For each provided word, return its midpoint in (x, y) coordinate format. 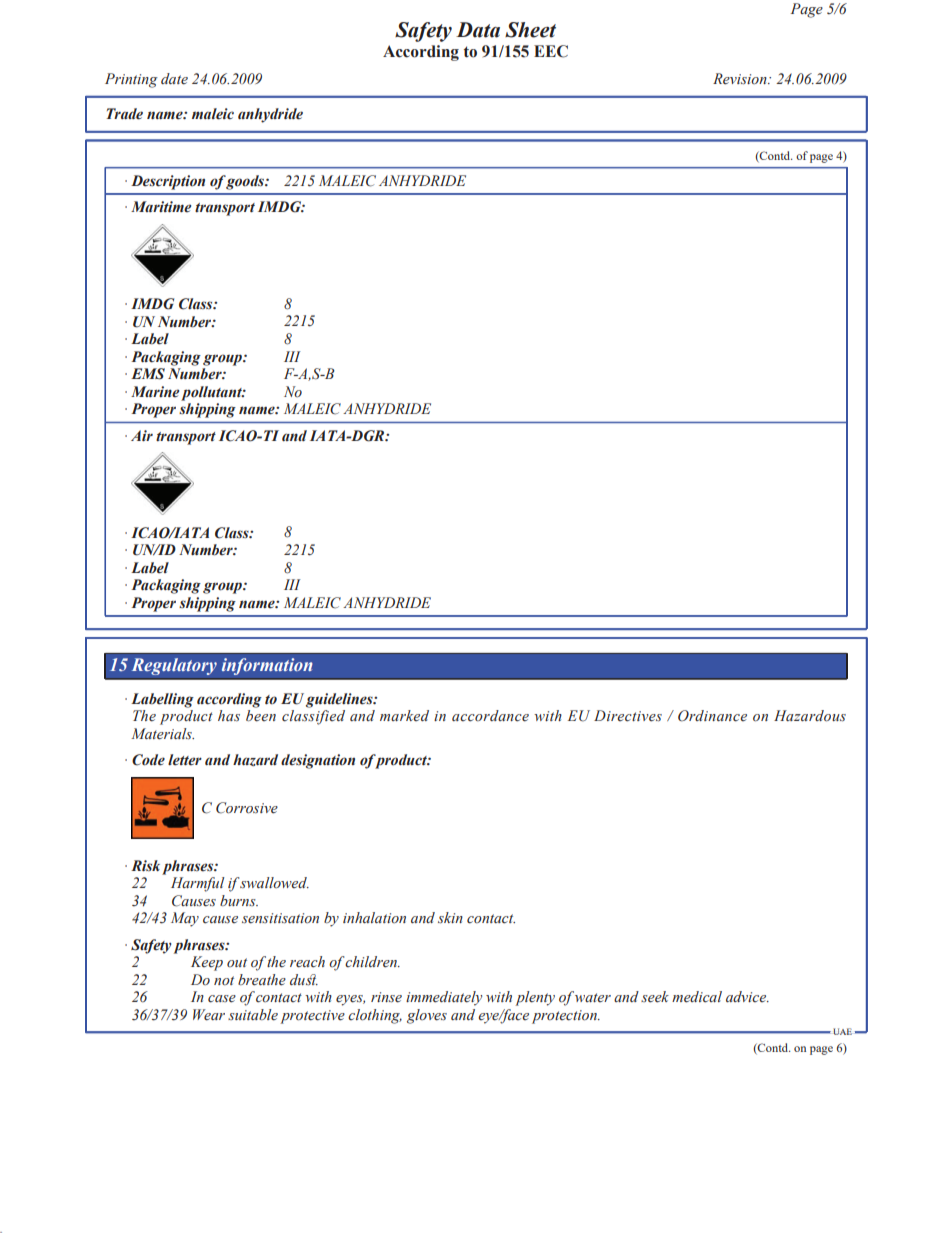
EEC (551, 51)
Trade (124, 114)
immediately (444, 998)
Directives (628, 716)
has (229, 716)
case (222, 999)
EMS (148, 374)
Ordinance (712, 716)
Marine (155, 392)
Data (478, 30)
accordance (490, 716)
